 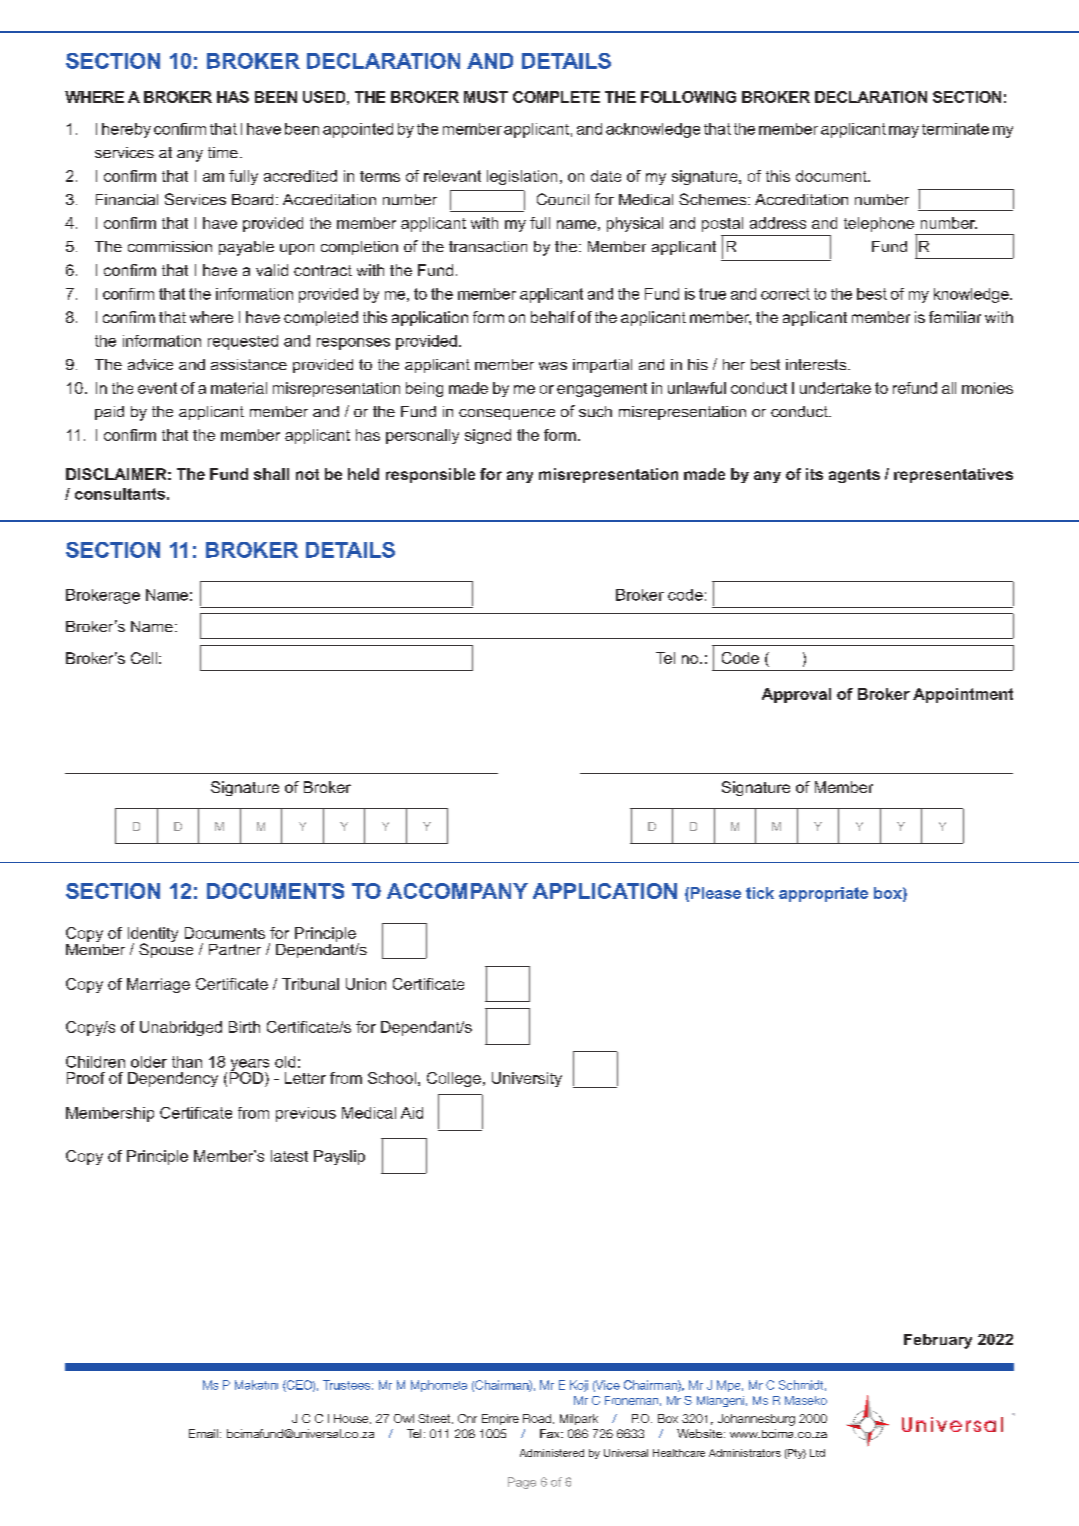 What do you see at coordinates (181, 1028) in the screenshot?
I see `Unabridged` at bounding box center [181, 1028].
